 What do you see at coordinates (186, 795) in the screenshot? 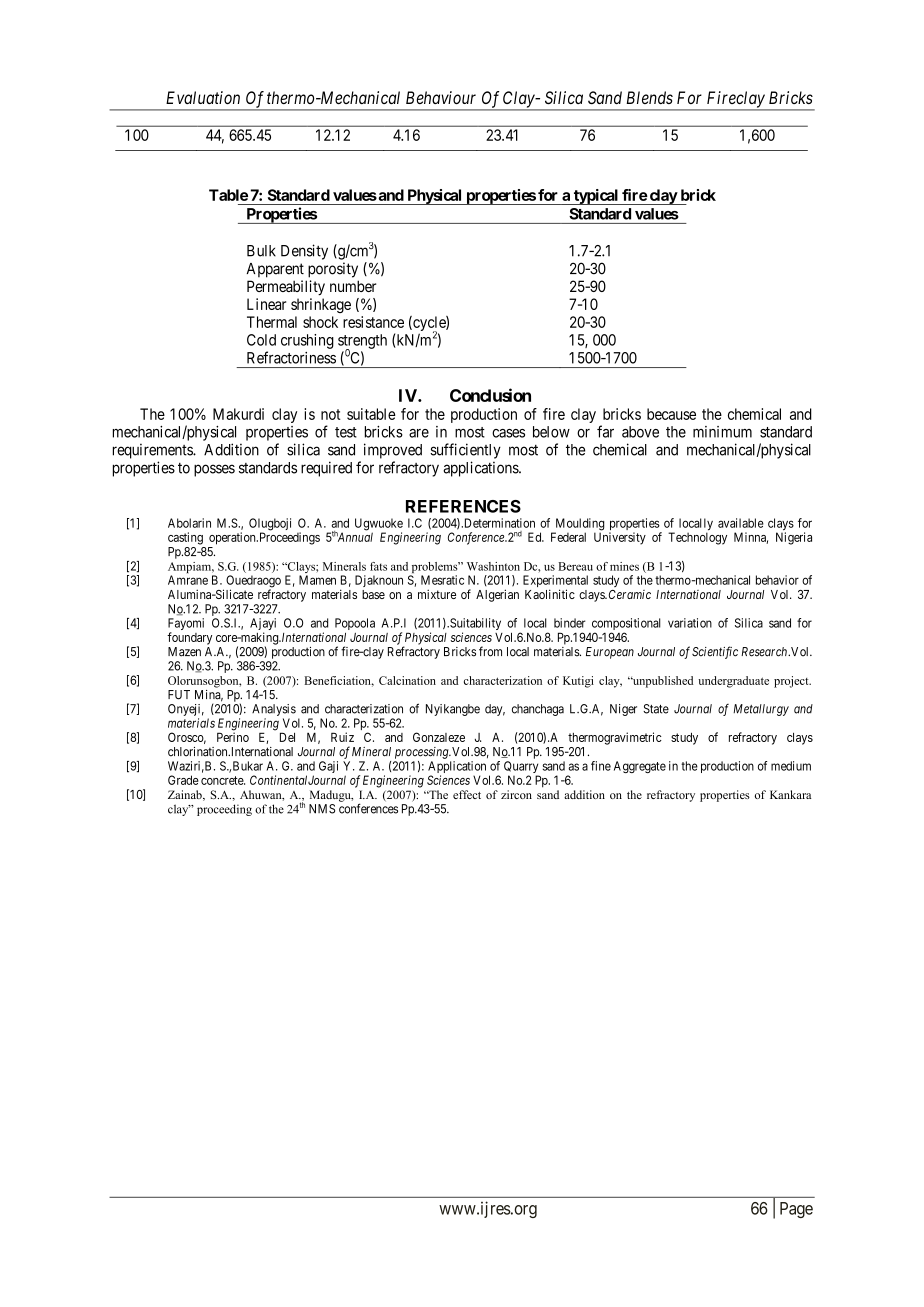
I see `Zainab` at bounding box center [186, 795].
